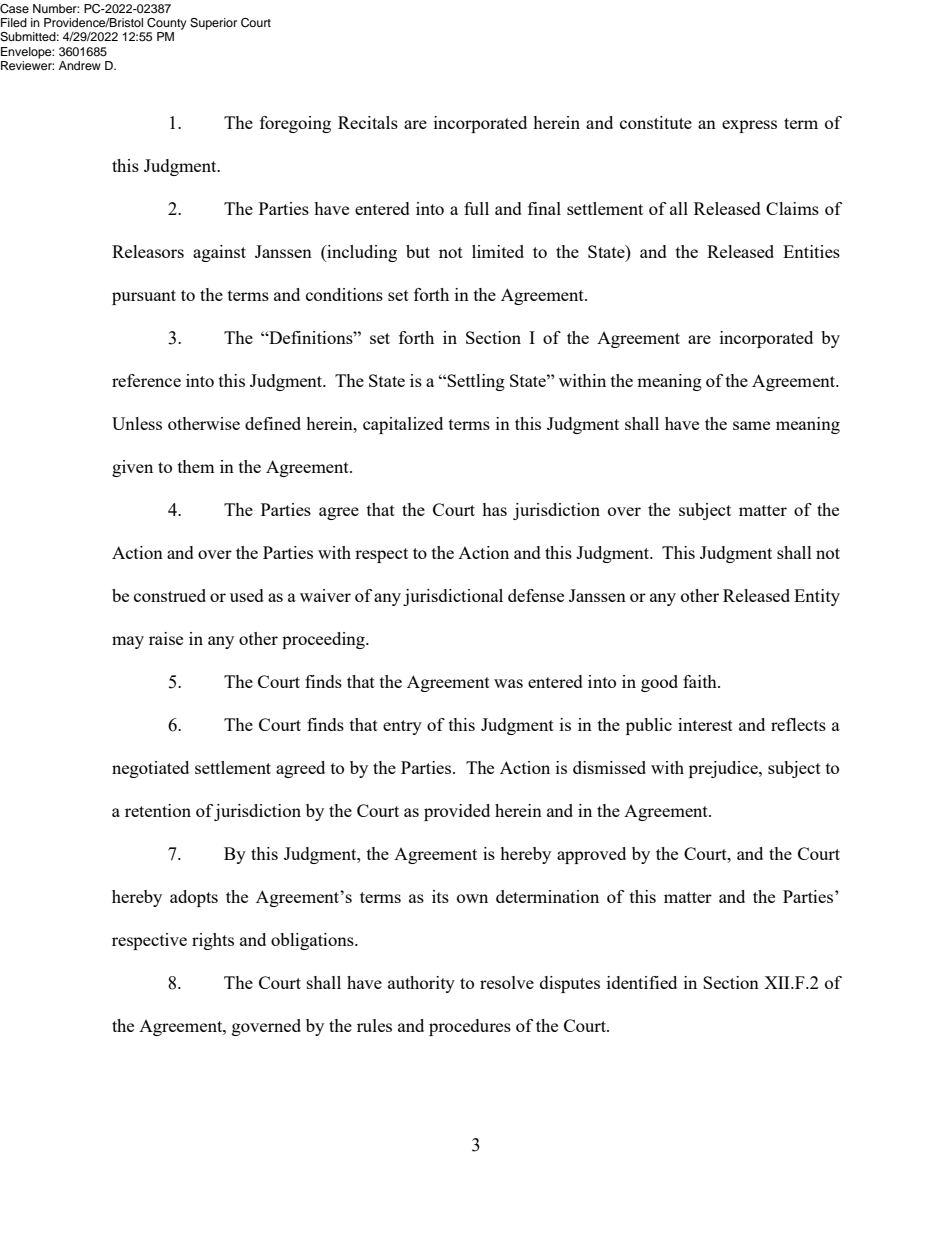 This screenshot has height=1233, width=952. I want to click on rights, so click(213, 941).
